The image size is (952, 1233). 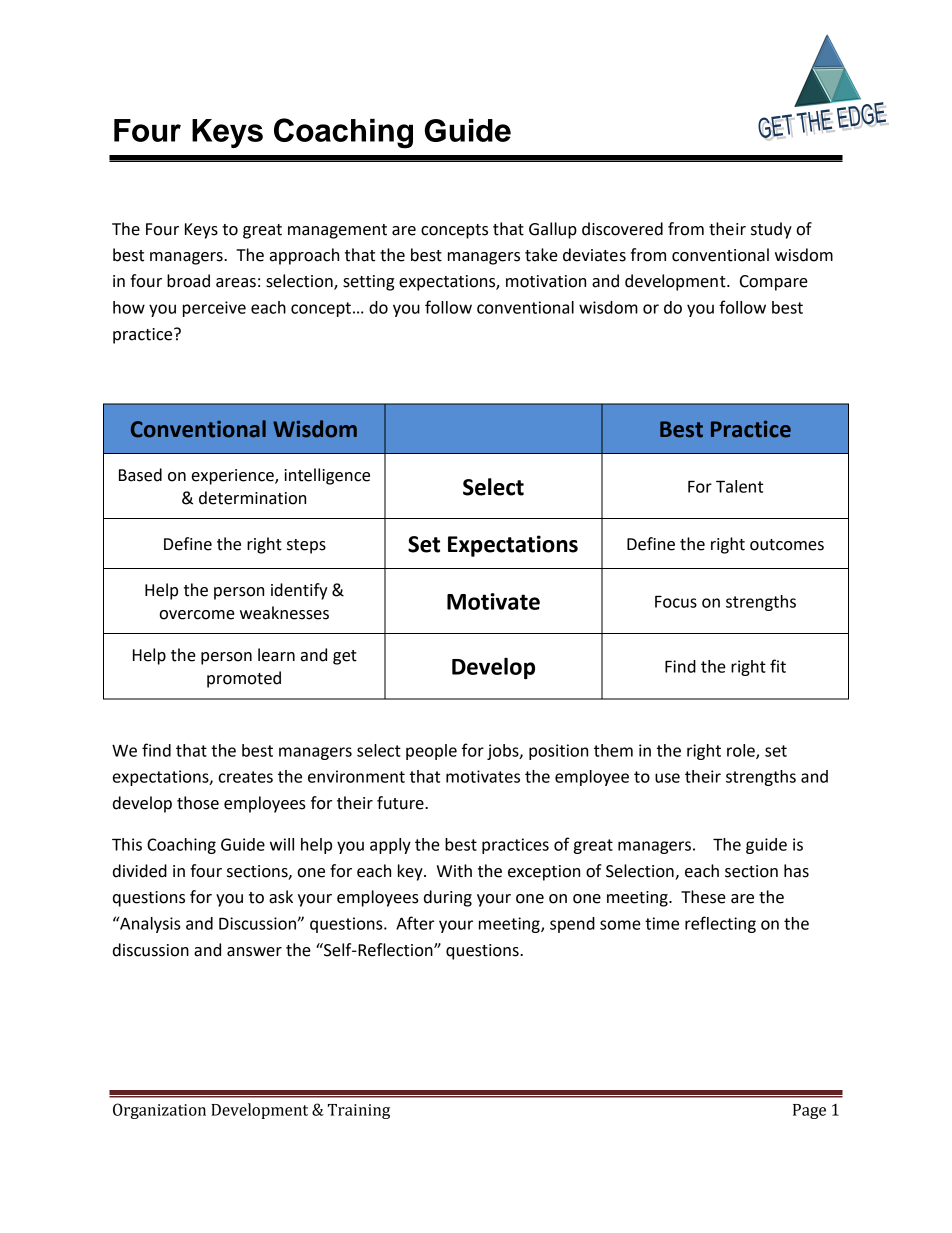 What do you see at coordinates (739, 486) in the page?
I see `Talent` at bounding box center [739, 486].
